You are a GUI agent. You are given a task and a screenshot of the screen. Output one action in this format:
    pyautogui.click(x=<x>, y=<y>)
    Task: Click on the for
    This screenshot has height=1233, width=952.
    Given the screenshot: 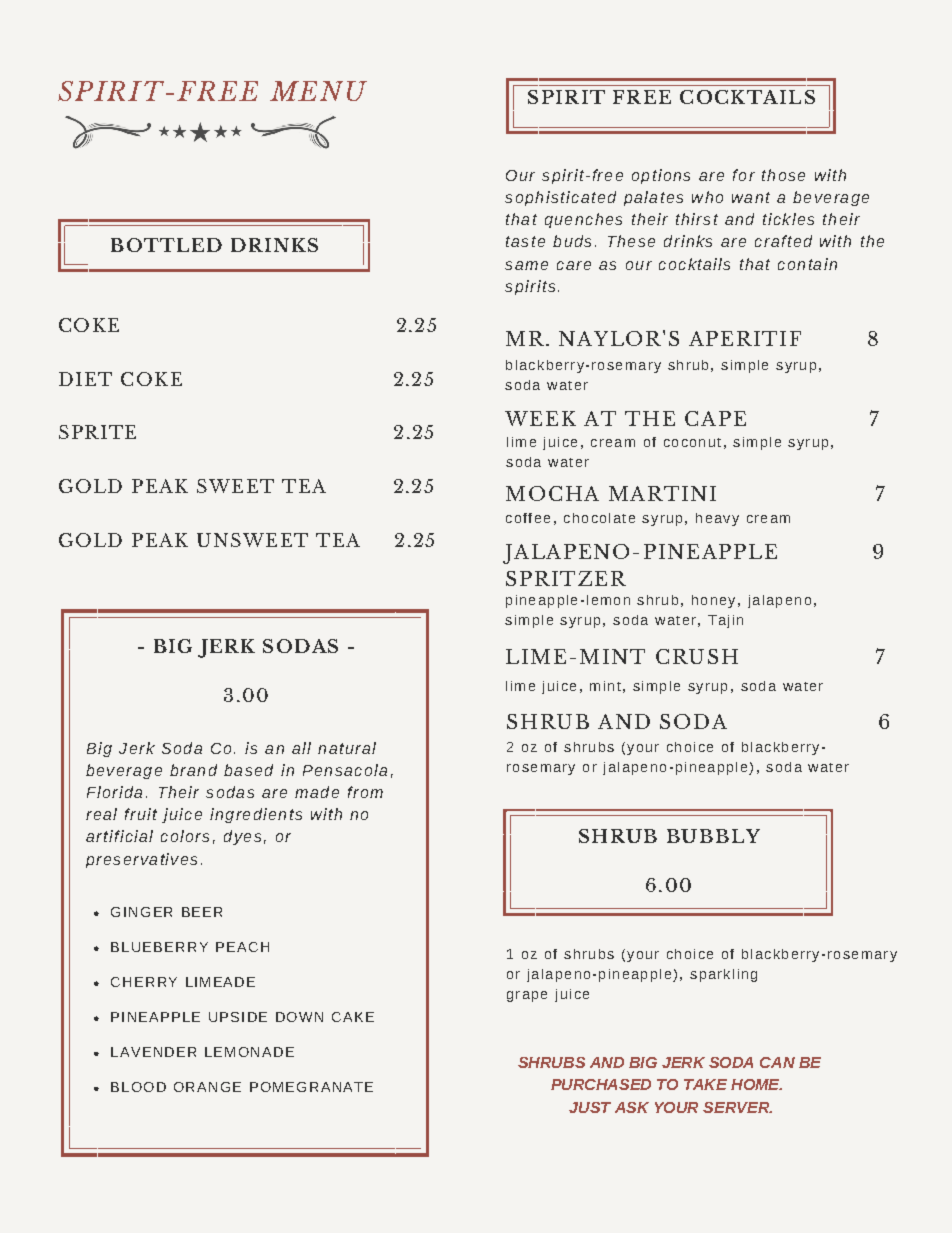 What is the action you would take?
    pyautogui.click(x=744, y=175)
